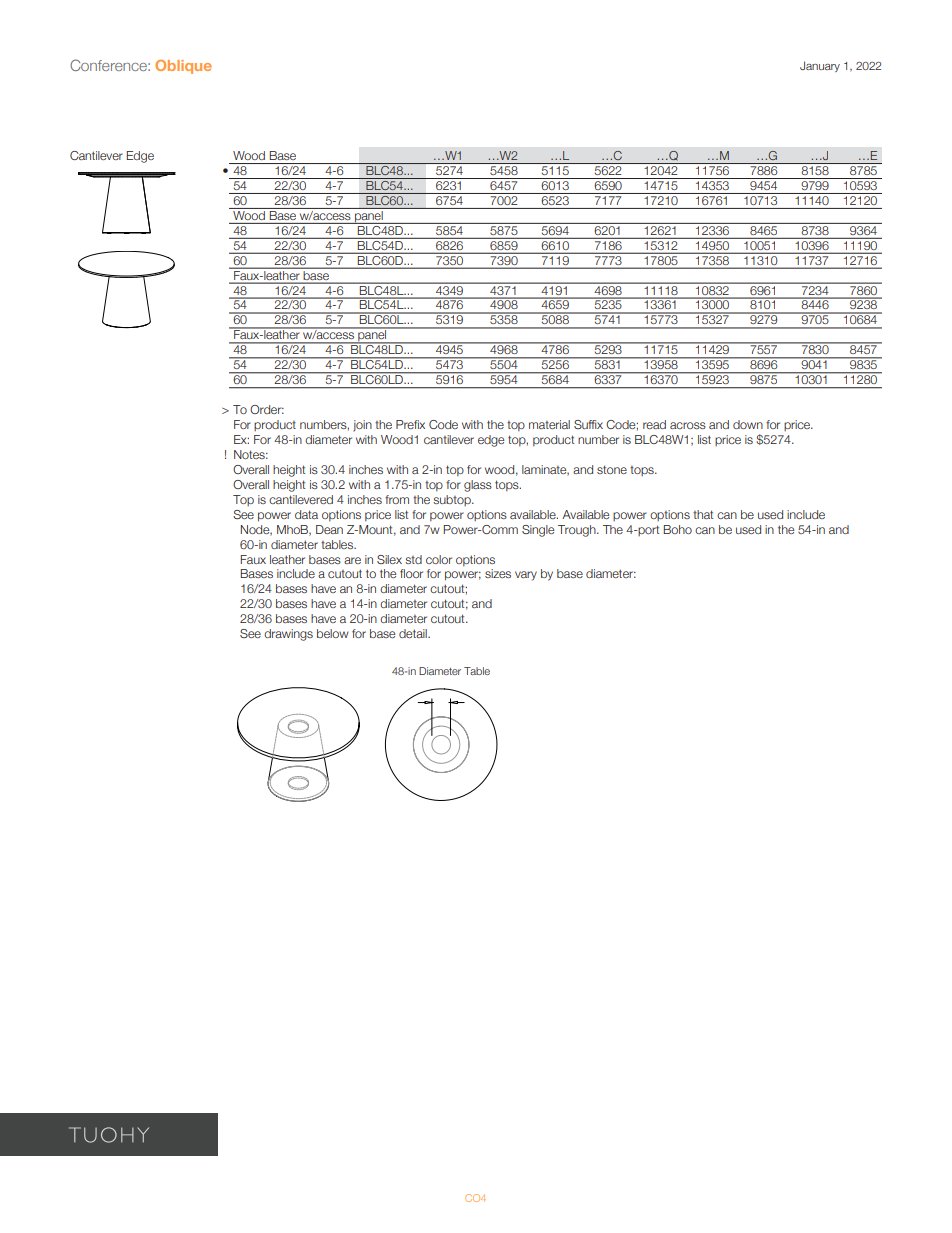 This page has height=1233, width=952. I want to click on join, so click(362, 426).
